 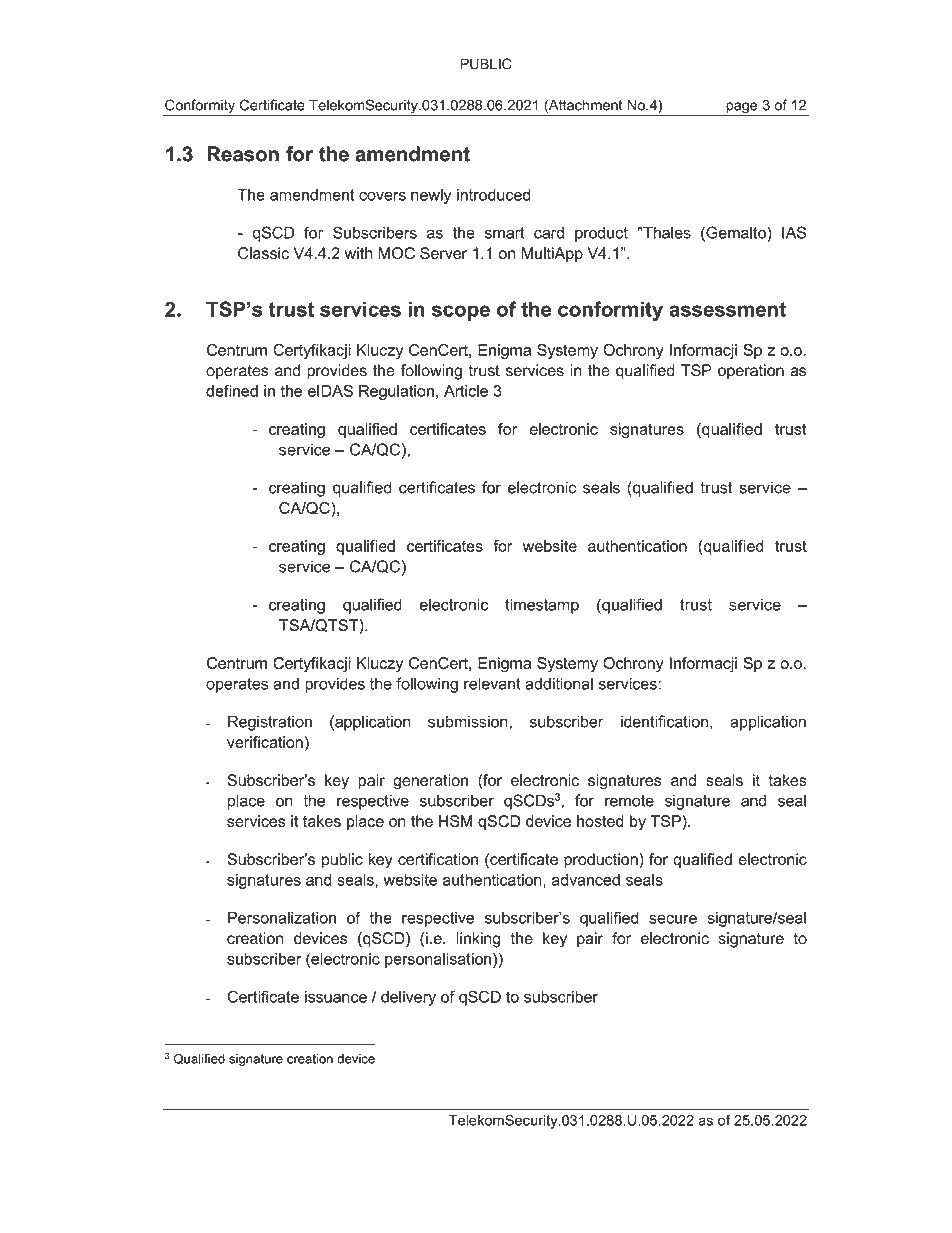 What do you see at coordinates (493, 195) in the screenshot?
I see `introduced` at bounding box center [493, 195].
